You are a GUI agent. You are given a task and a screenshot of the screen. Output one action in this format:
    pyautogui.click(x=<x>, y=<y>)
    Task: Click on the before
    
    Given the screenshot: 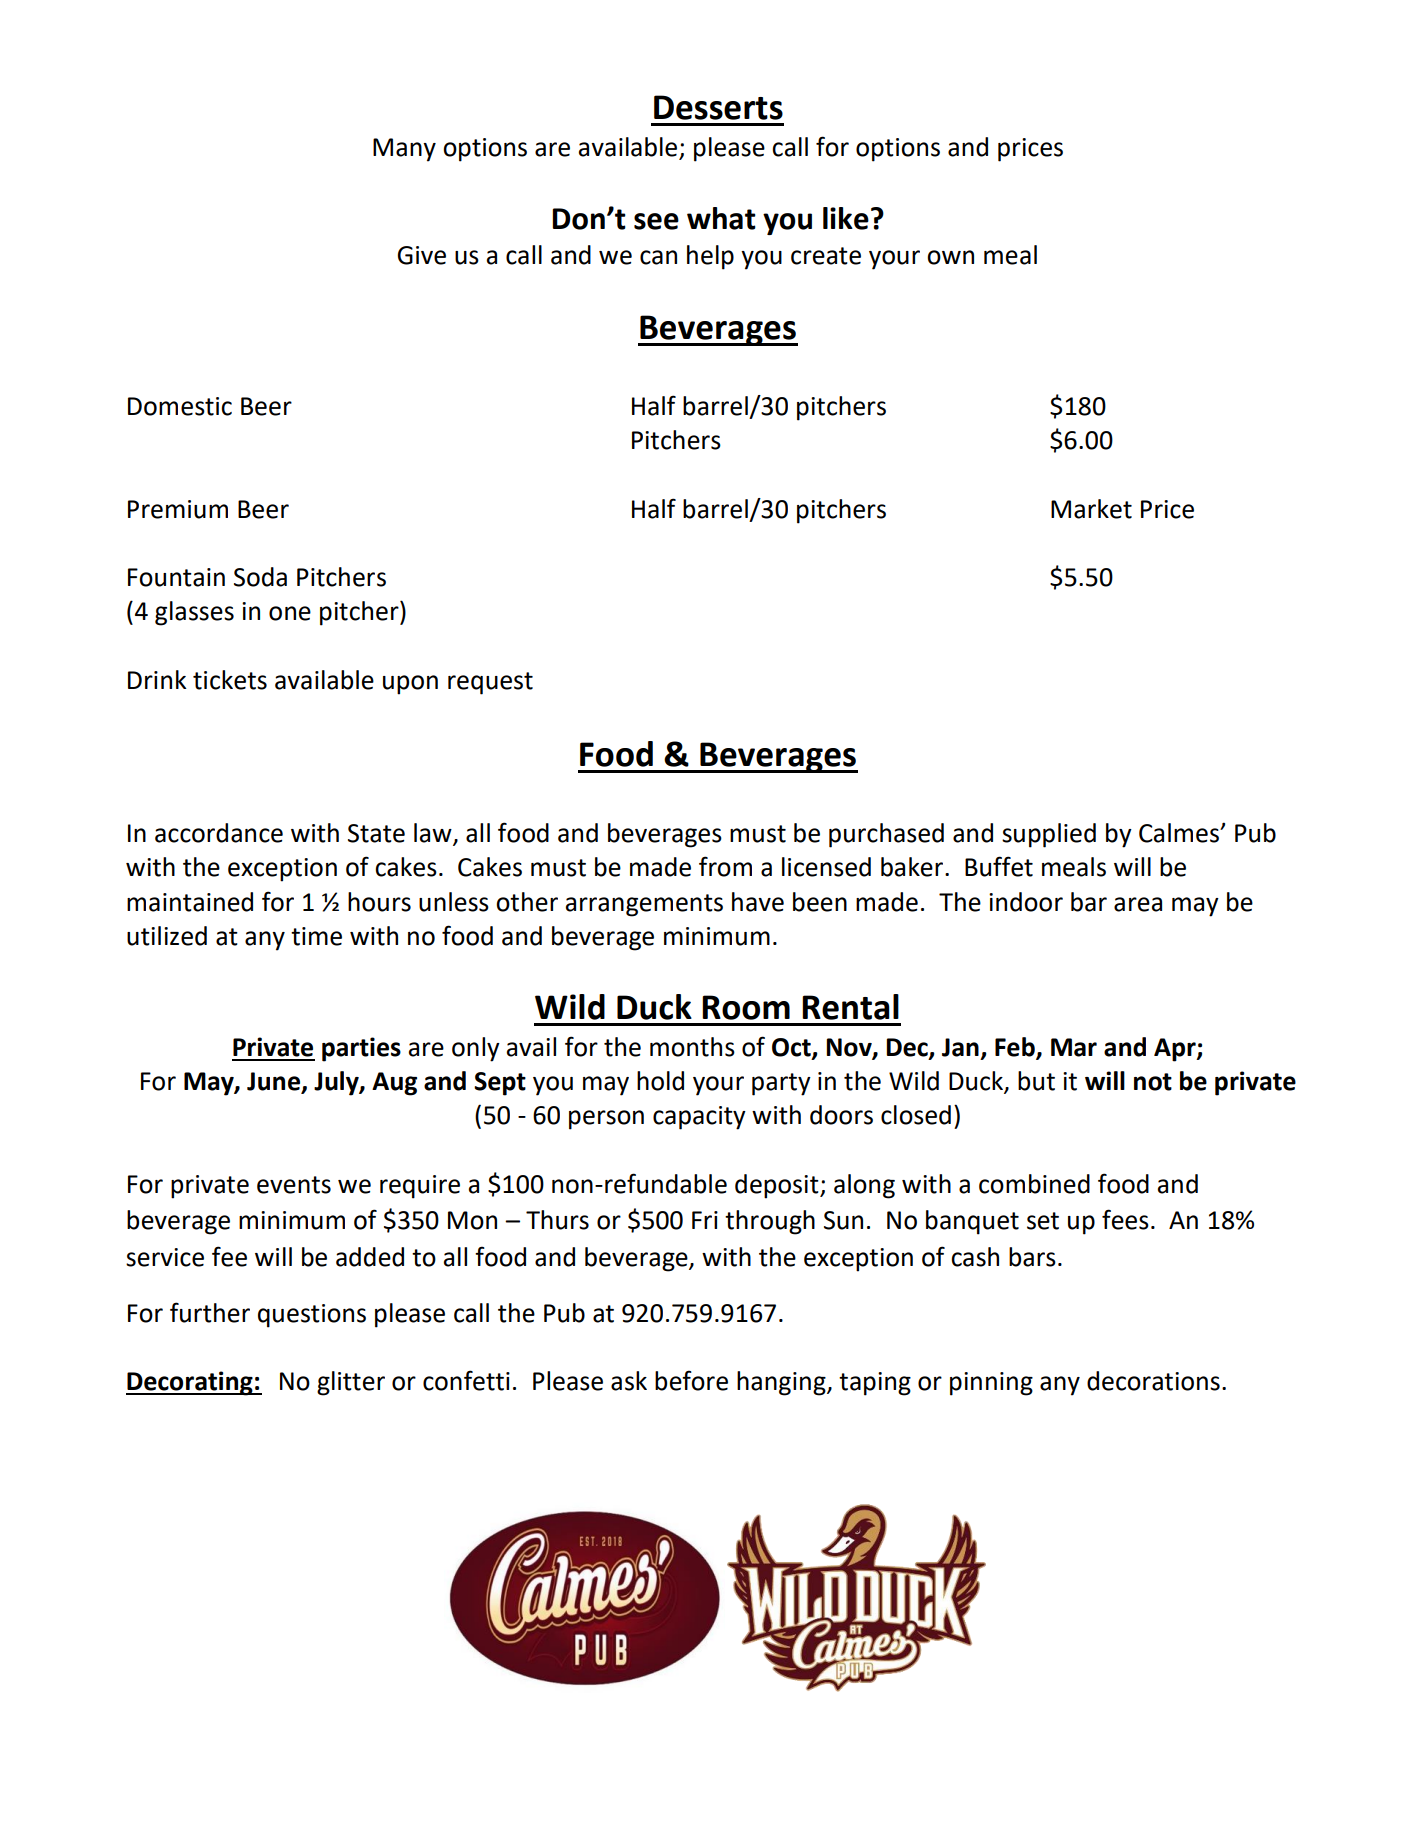 What is the action you would take?
    pyautogui.click(x=691, y=1380)
